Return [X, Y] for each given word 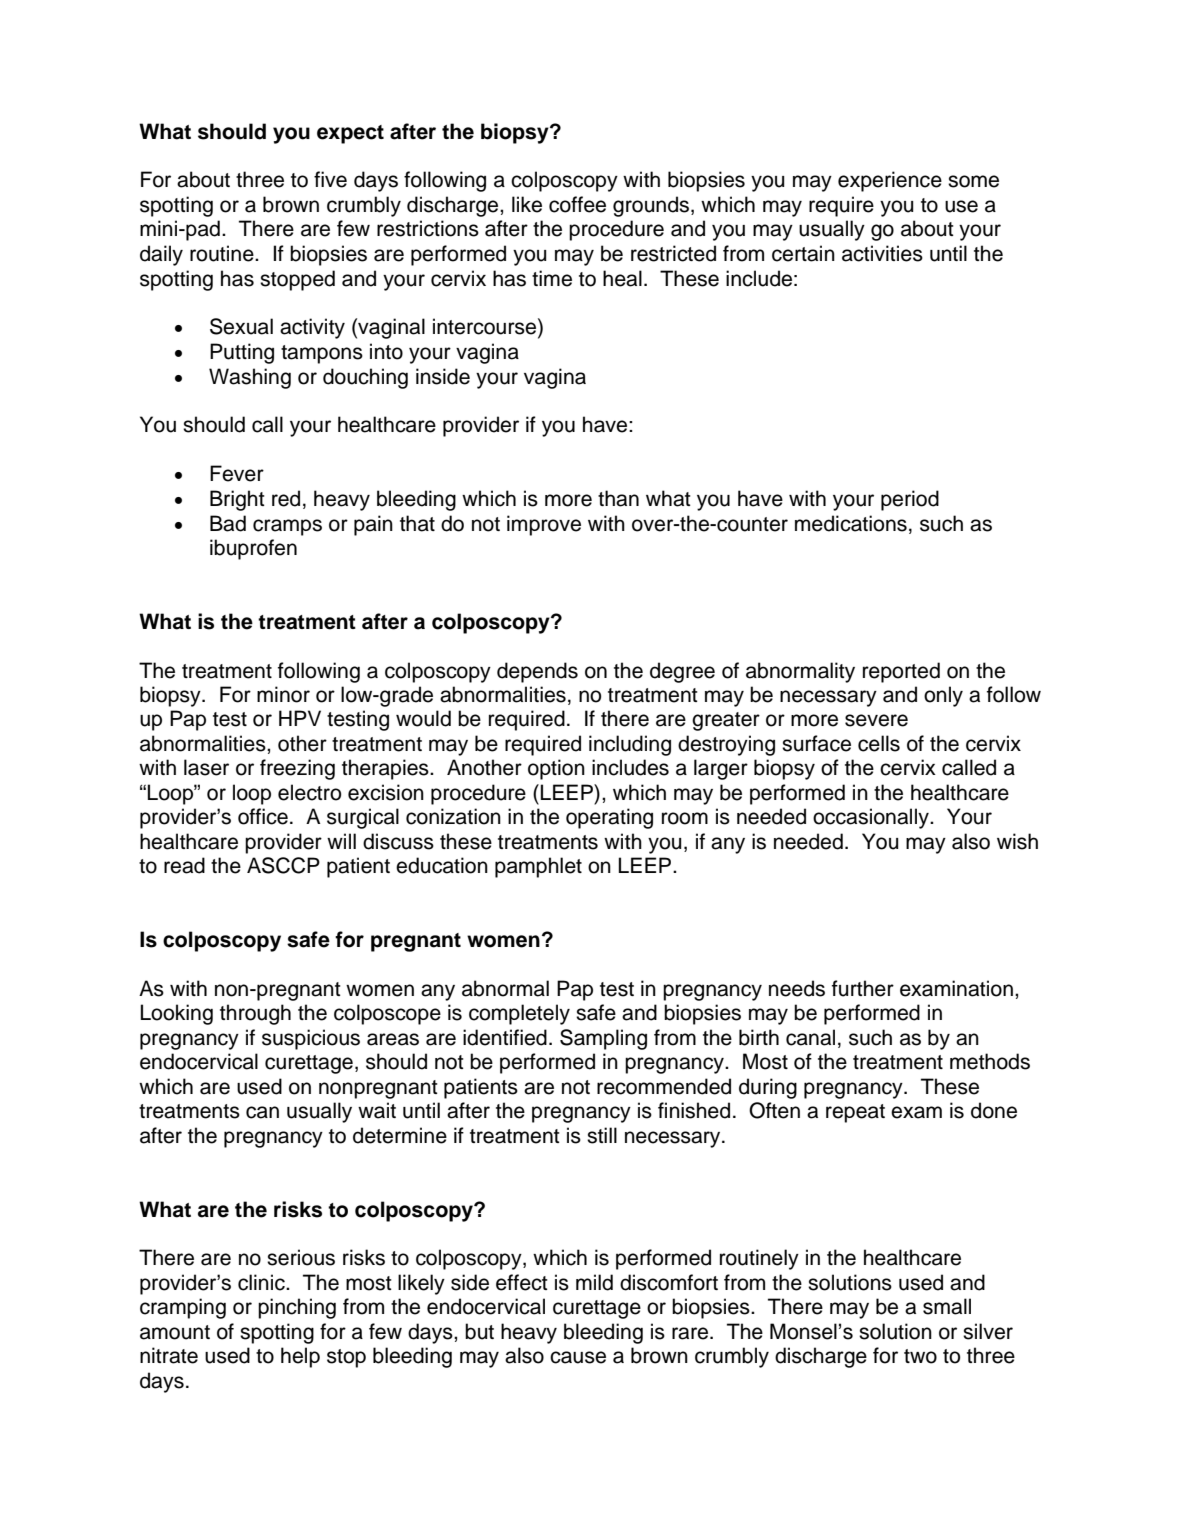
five [330, 179]
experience [890, 181]
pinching [297, 1308]
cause [578, 1357]
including [630, 745]
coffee [577, 204]
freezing [297, 769]
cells [879, 743]
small [947, 1306]
